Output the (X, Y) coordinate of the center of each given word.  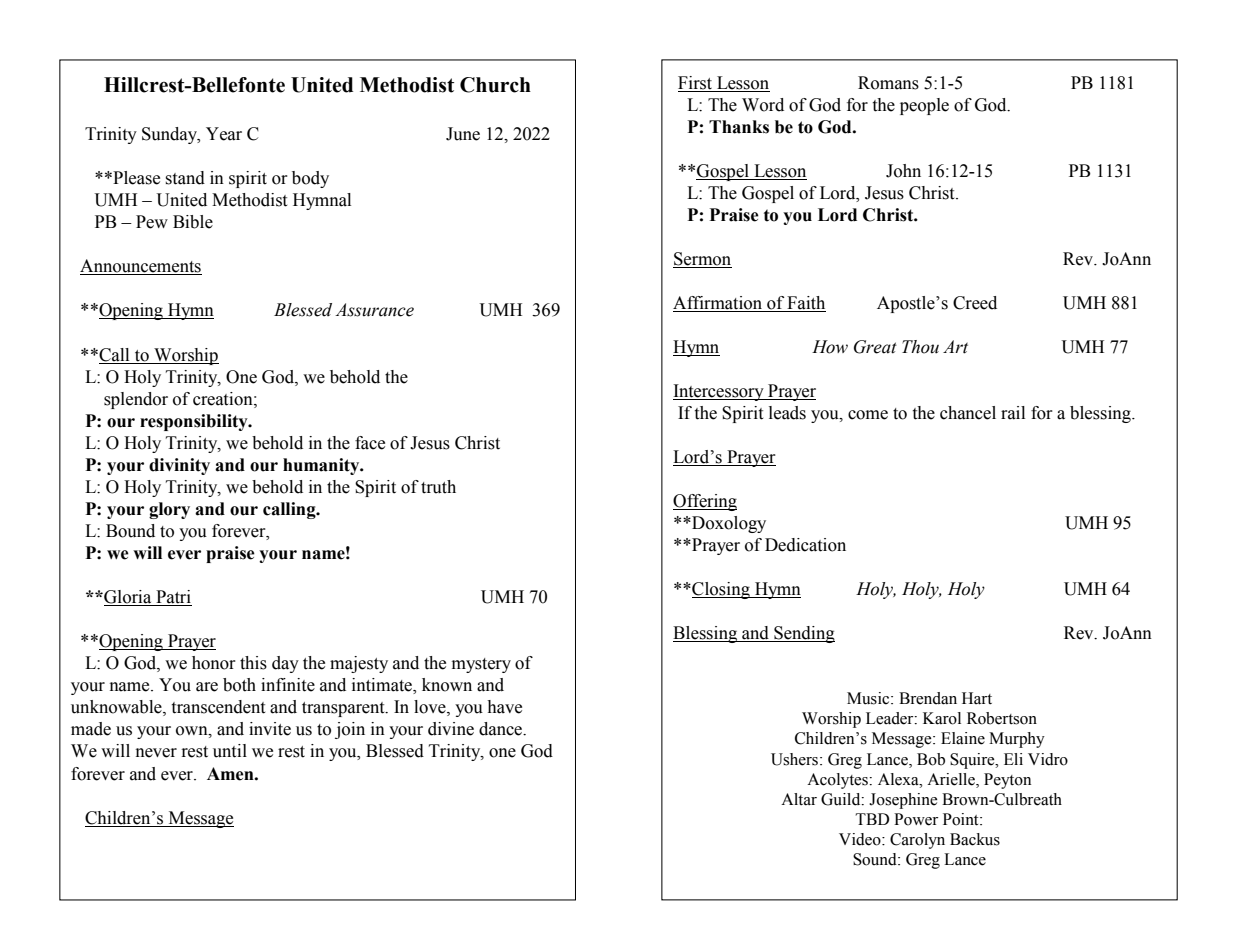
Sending (803, 634)
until (230, 751)
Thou (920, 347)
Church (495, 85)
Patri (173, 598)
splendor (136, 400)
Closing (721, 590)
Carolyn (917, 841)
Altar (799, 799)
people (924, 106)
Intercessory (719, 392)
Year (224, 134)
